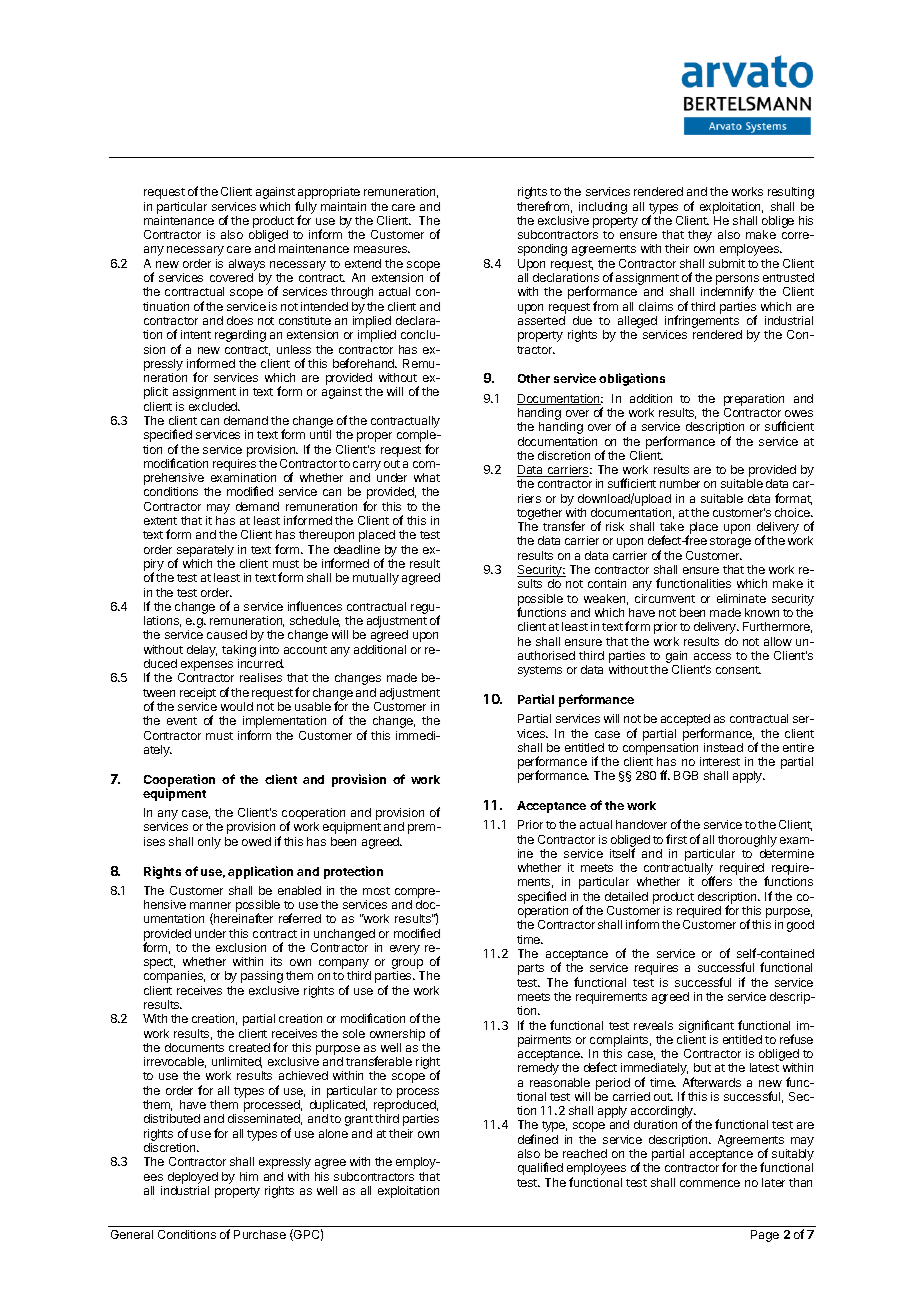 This document has width=924, height=1308. I want to click on number, so click(680, 483).
